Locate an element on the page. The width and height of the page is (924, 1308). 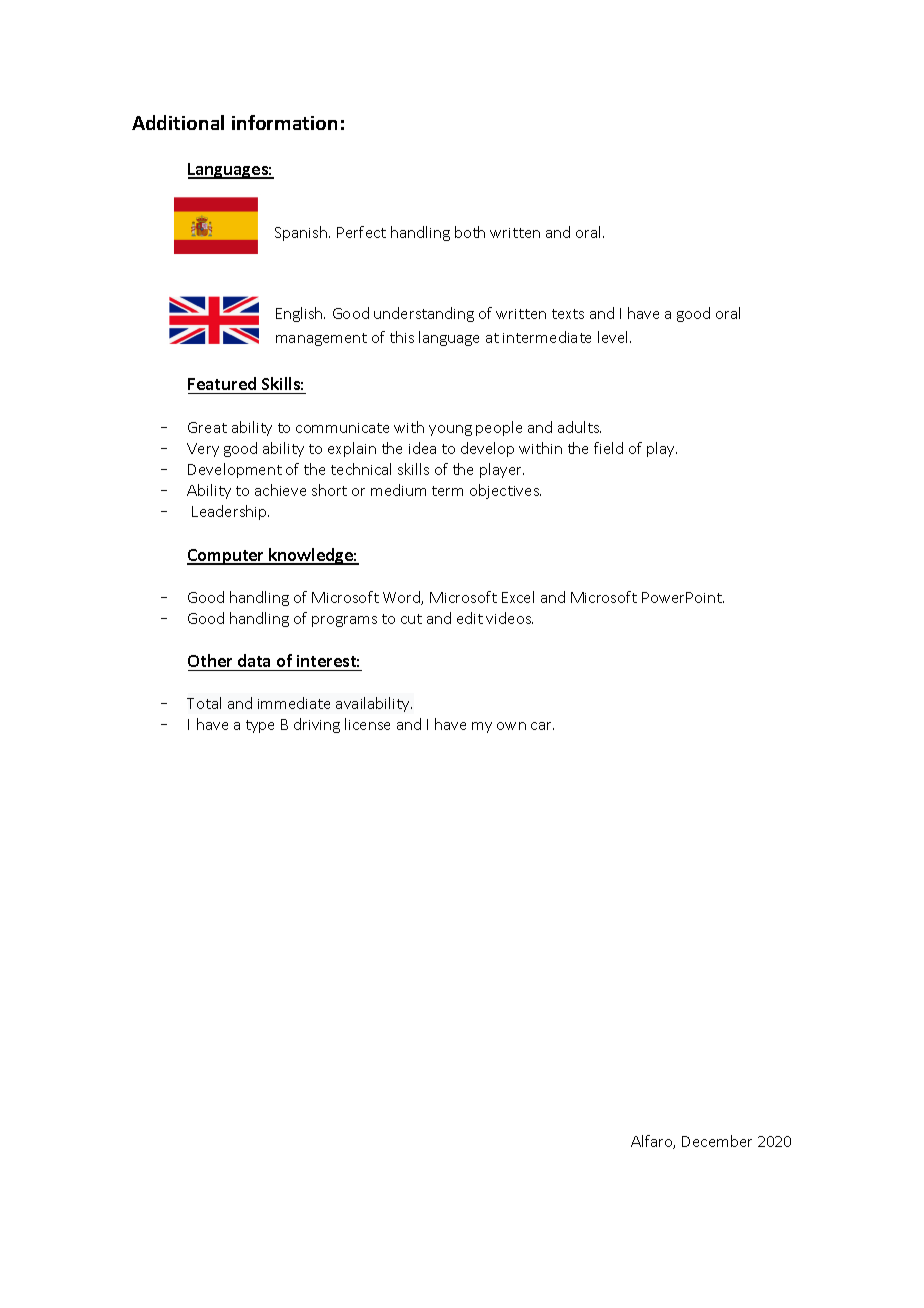
type is located at coordinates (260, 726).
